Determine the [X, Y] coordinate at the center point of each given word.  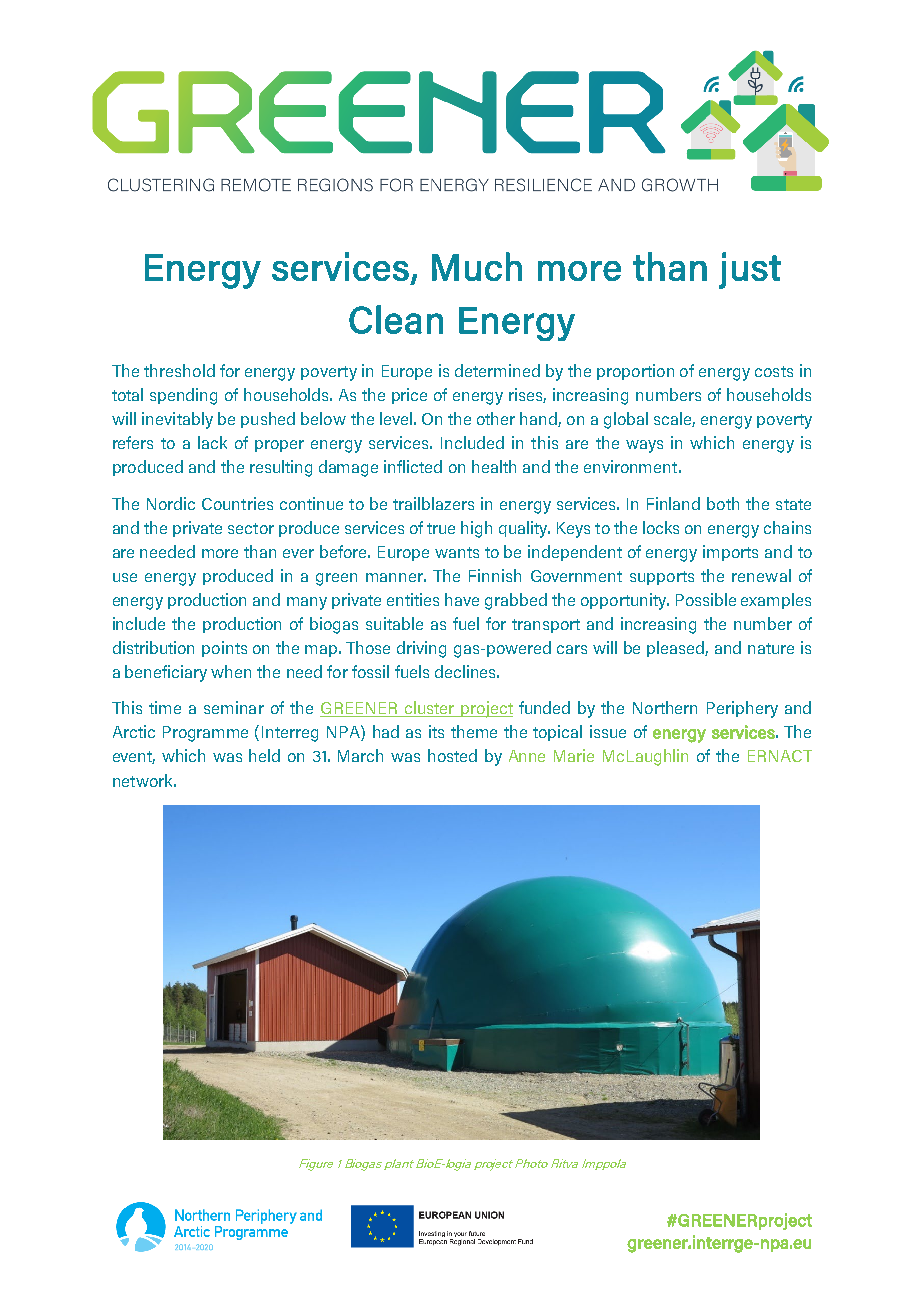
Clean [396, 319]
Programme [205, 734]
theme [474, 731]
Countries [237, 503]
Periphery [742, 709]
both [723, 503]
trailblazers [433, 503]
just [750, 270]
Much [477, 266]
